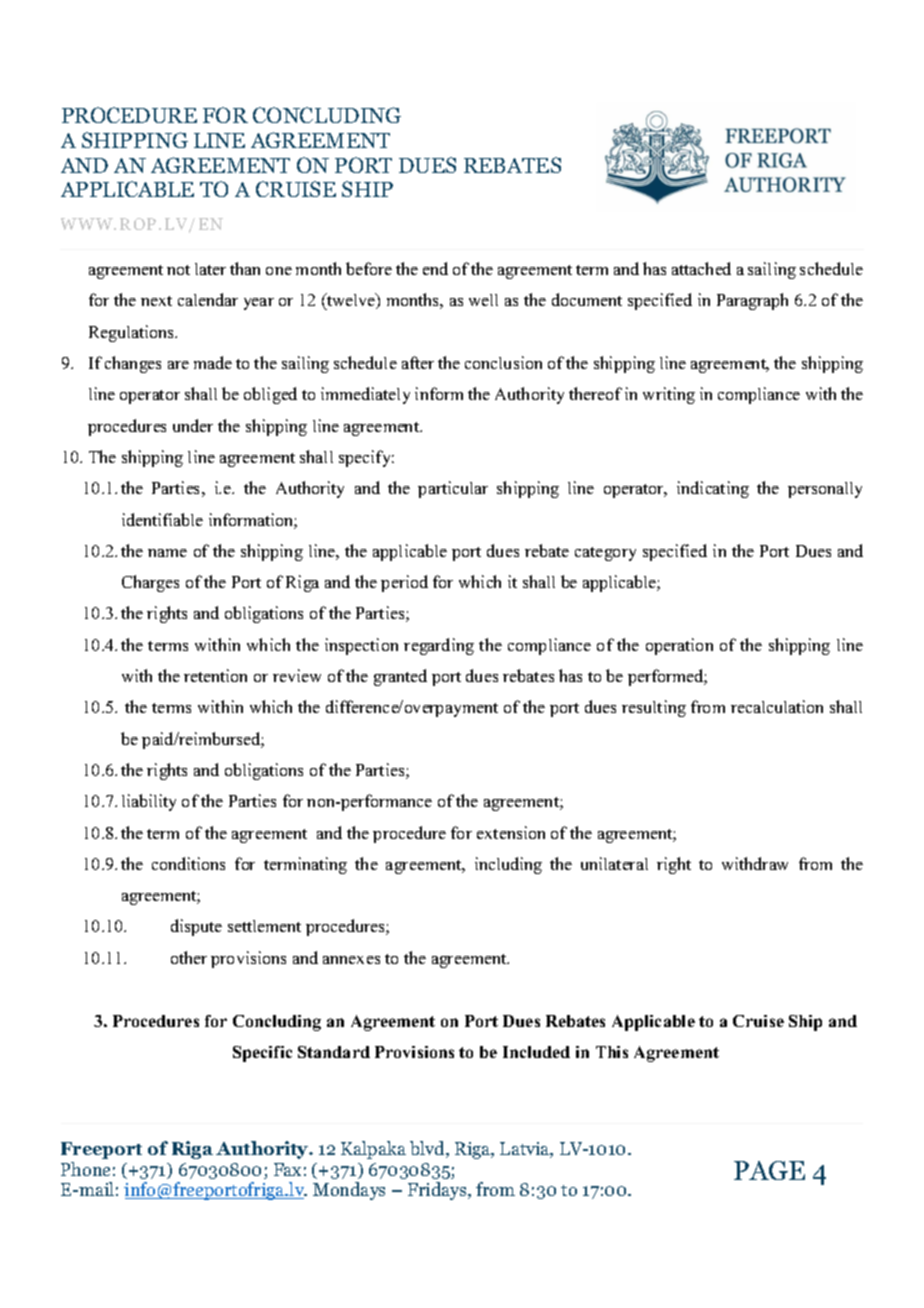  Describe the element at coordinates (259, 304) in the page. I see `year` at that location.
